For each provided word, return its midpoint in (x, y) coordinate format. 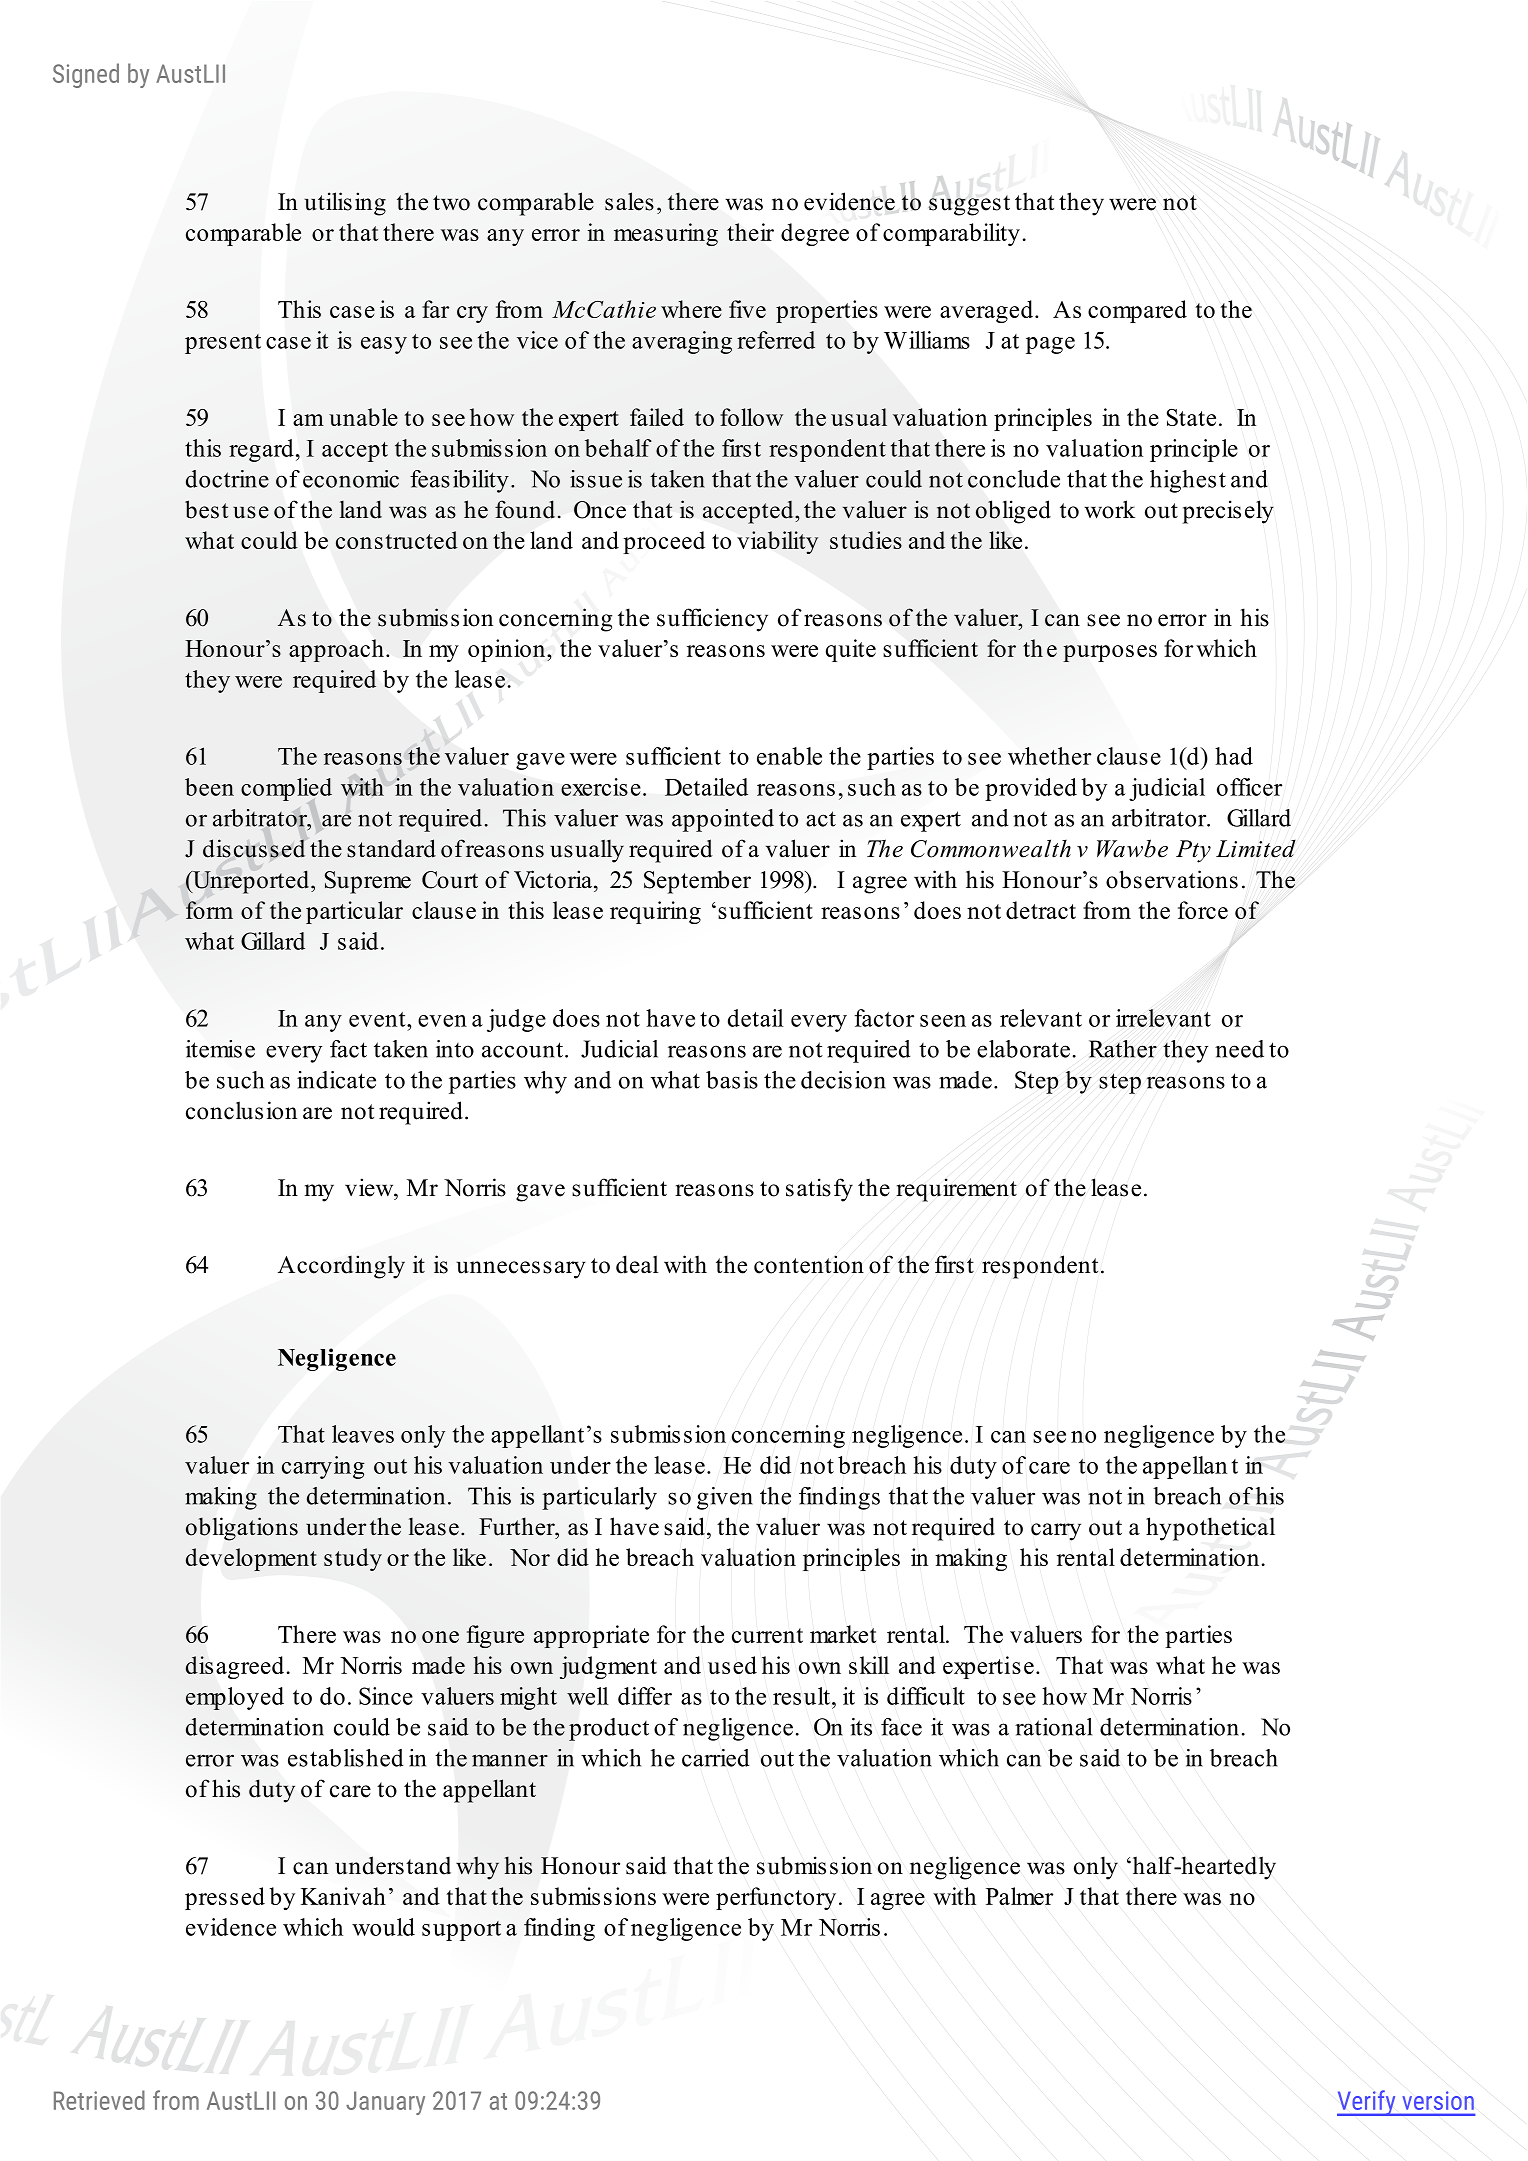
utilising (345, 204)
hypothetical (1210, 1529)
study (353, 1559)
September (697, 882)
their (750, 232)
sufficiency (712, 620)
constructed (397, 540)
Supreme (368, 882)
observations (1172, 879)
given (725, 1498)
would (383, 1927)
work (1109, 509)
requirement (956, 1190)
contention (809, 1264)
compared (1137, 311)
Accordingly (341, 1267)
